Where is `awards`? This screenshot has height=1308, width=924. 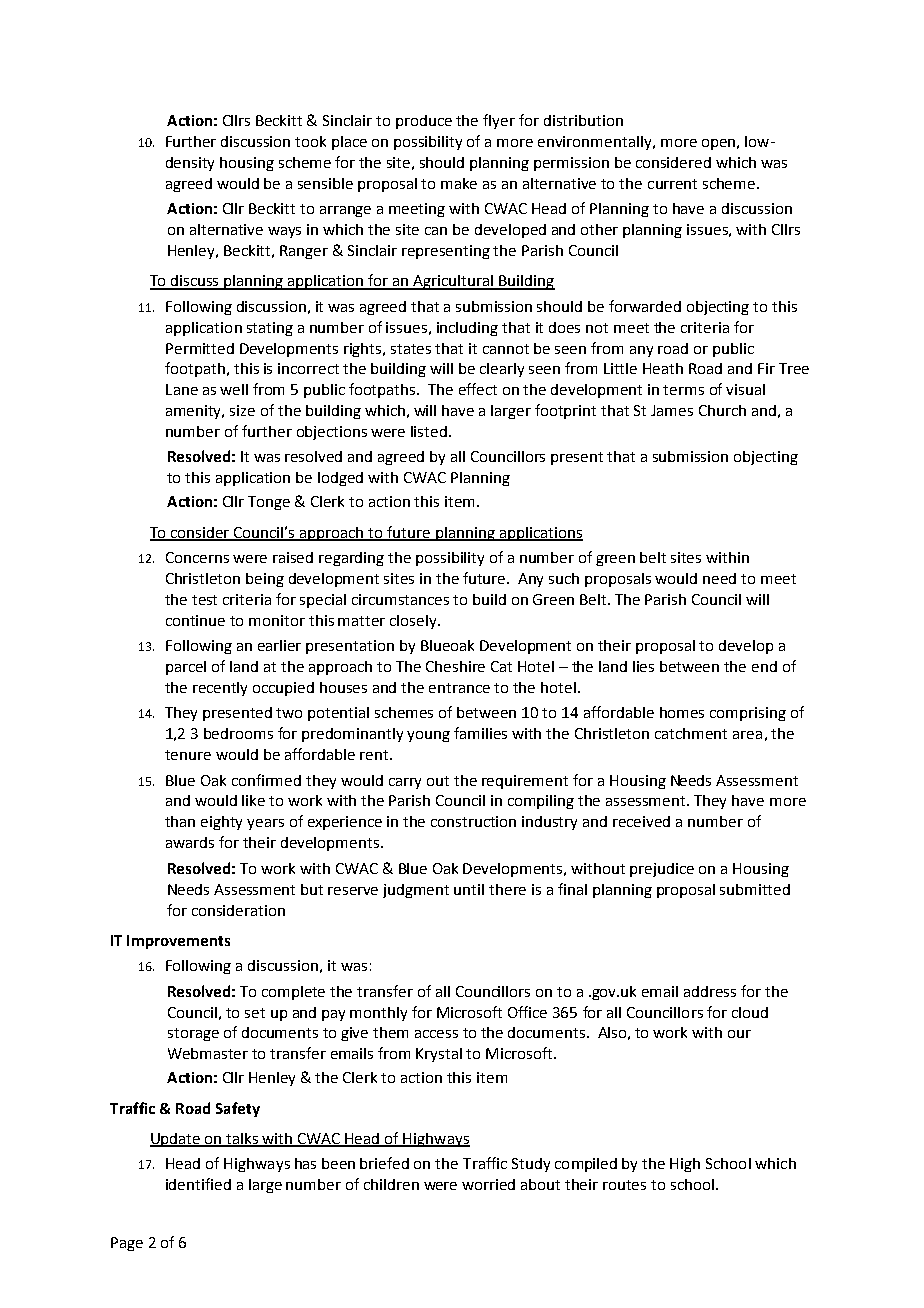 awards is located at coordinates (190, 842).
